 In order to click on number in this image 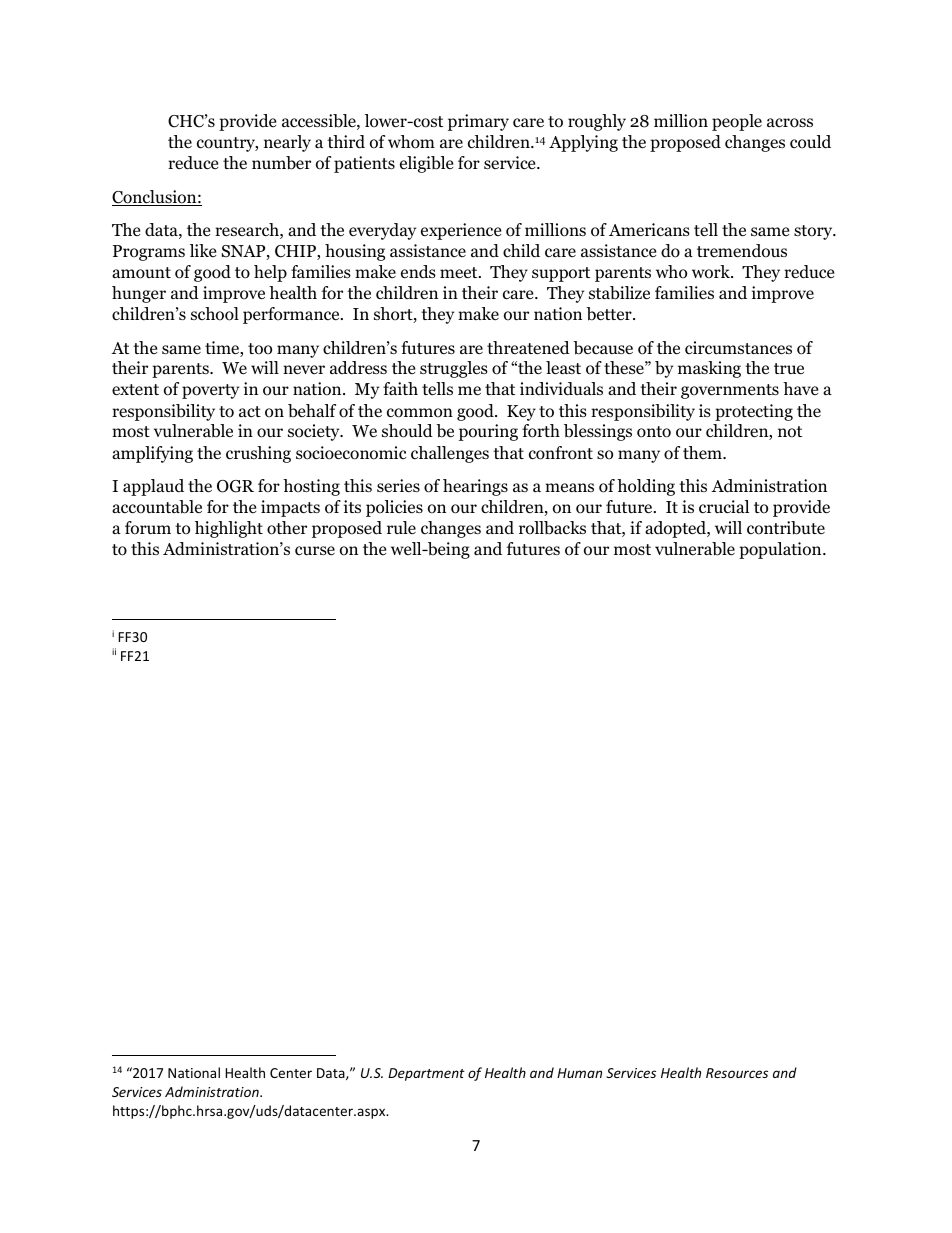, I will do `click(281, 163)`.
